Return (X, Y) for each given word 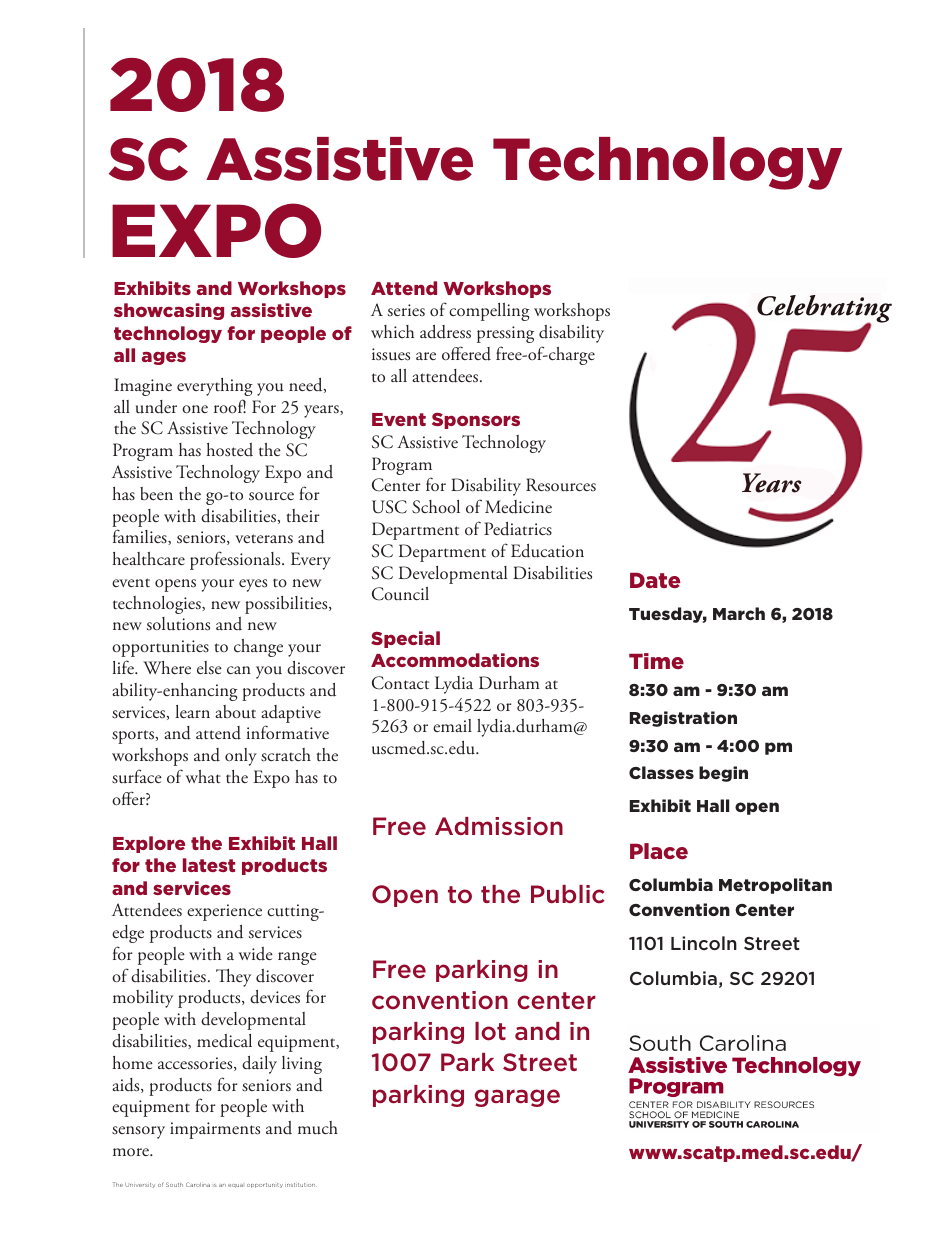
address (445, 332)
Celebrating (824, 310)
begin (723, 774)
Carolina (198, 1184)
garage (517, 1098)
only (241, 757)
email (452, 725)
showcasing (169, 311)
